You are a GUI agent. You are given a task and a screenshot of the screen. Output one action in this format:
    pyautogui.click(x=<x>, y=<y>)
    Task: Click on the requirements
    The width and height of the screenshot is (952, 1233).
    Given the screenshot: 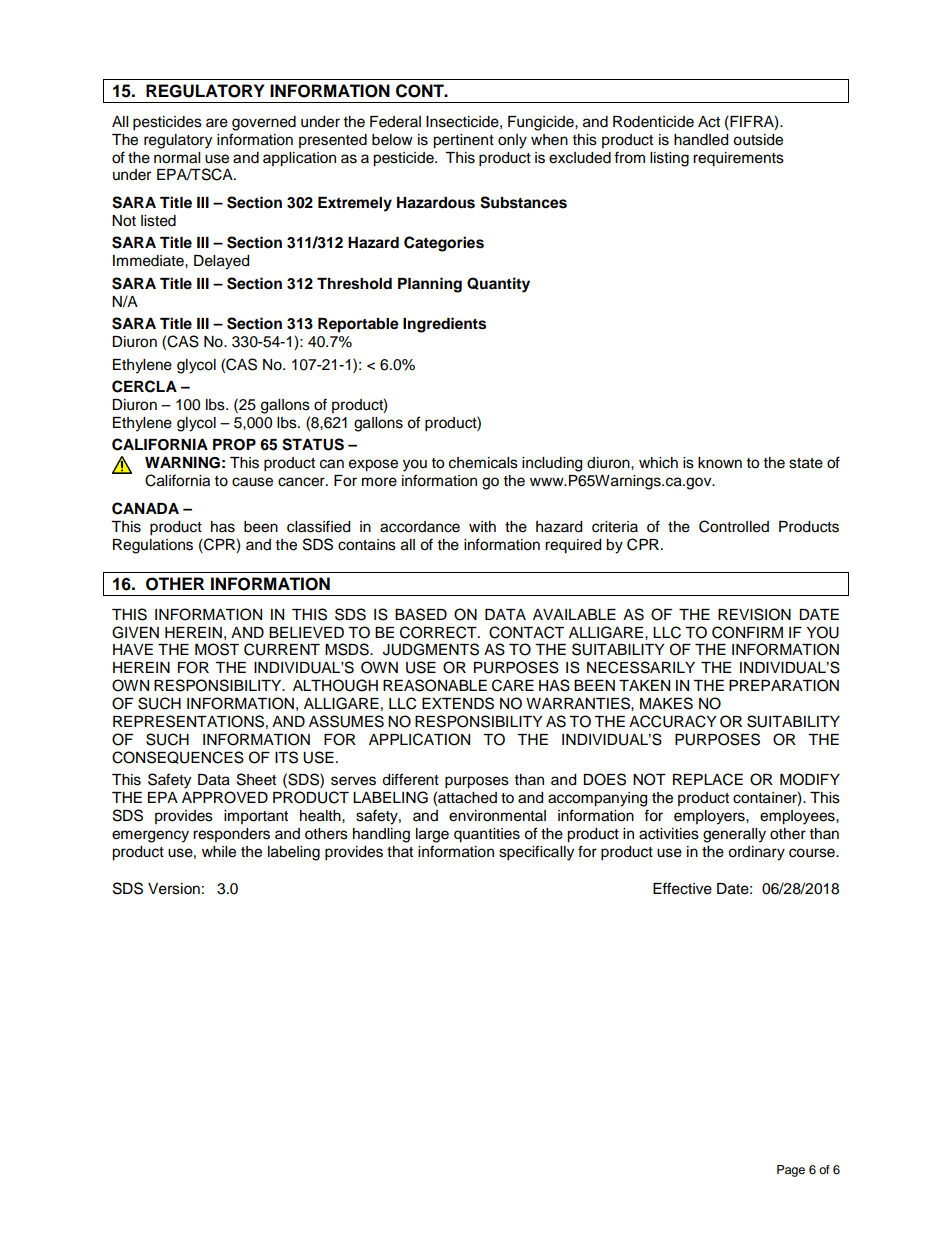 What is the action you would take?
    pyautogui.click(x=738, y=159)
